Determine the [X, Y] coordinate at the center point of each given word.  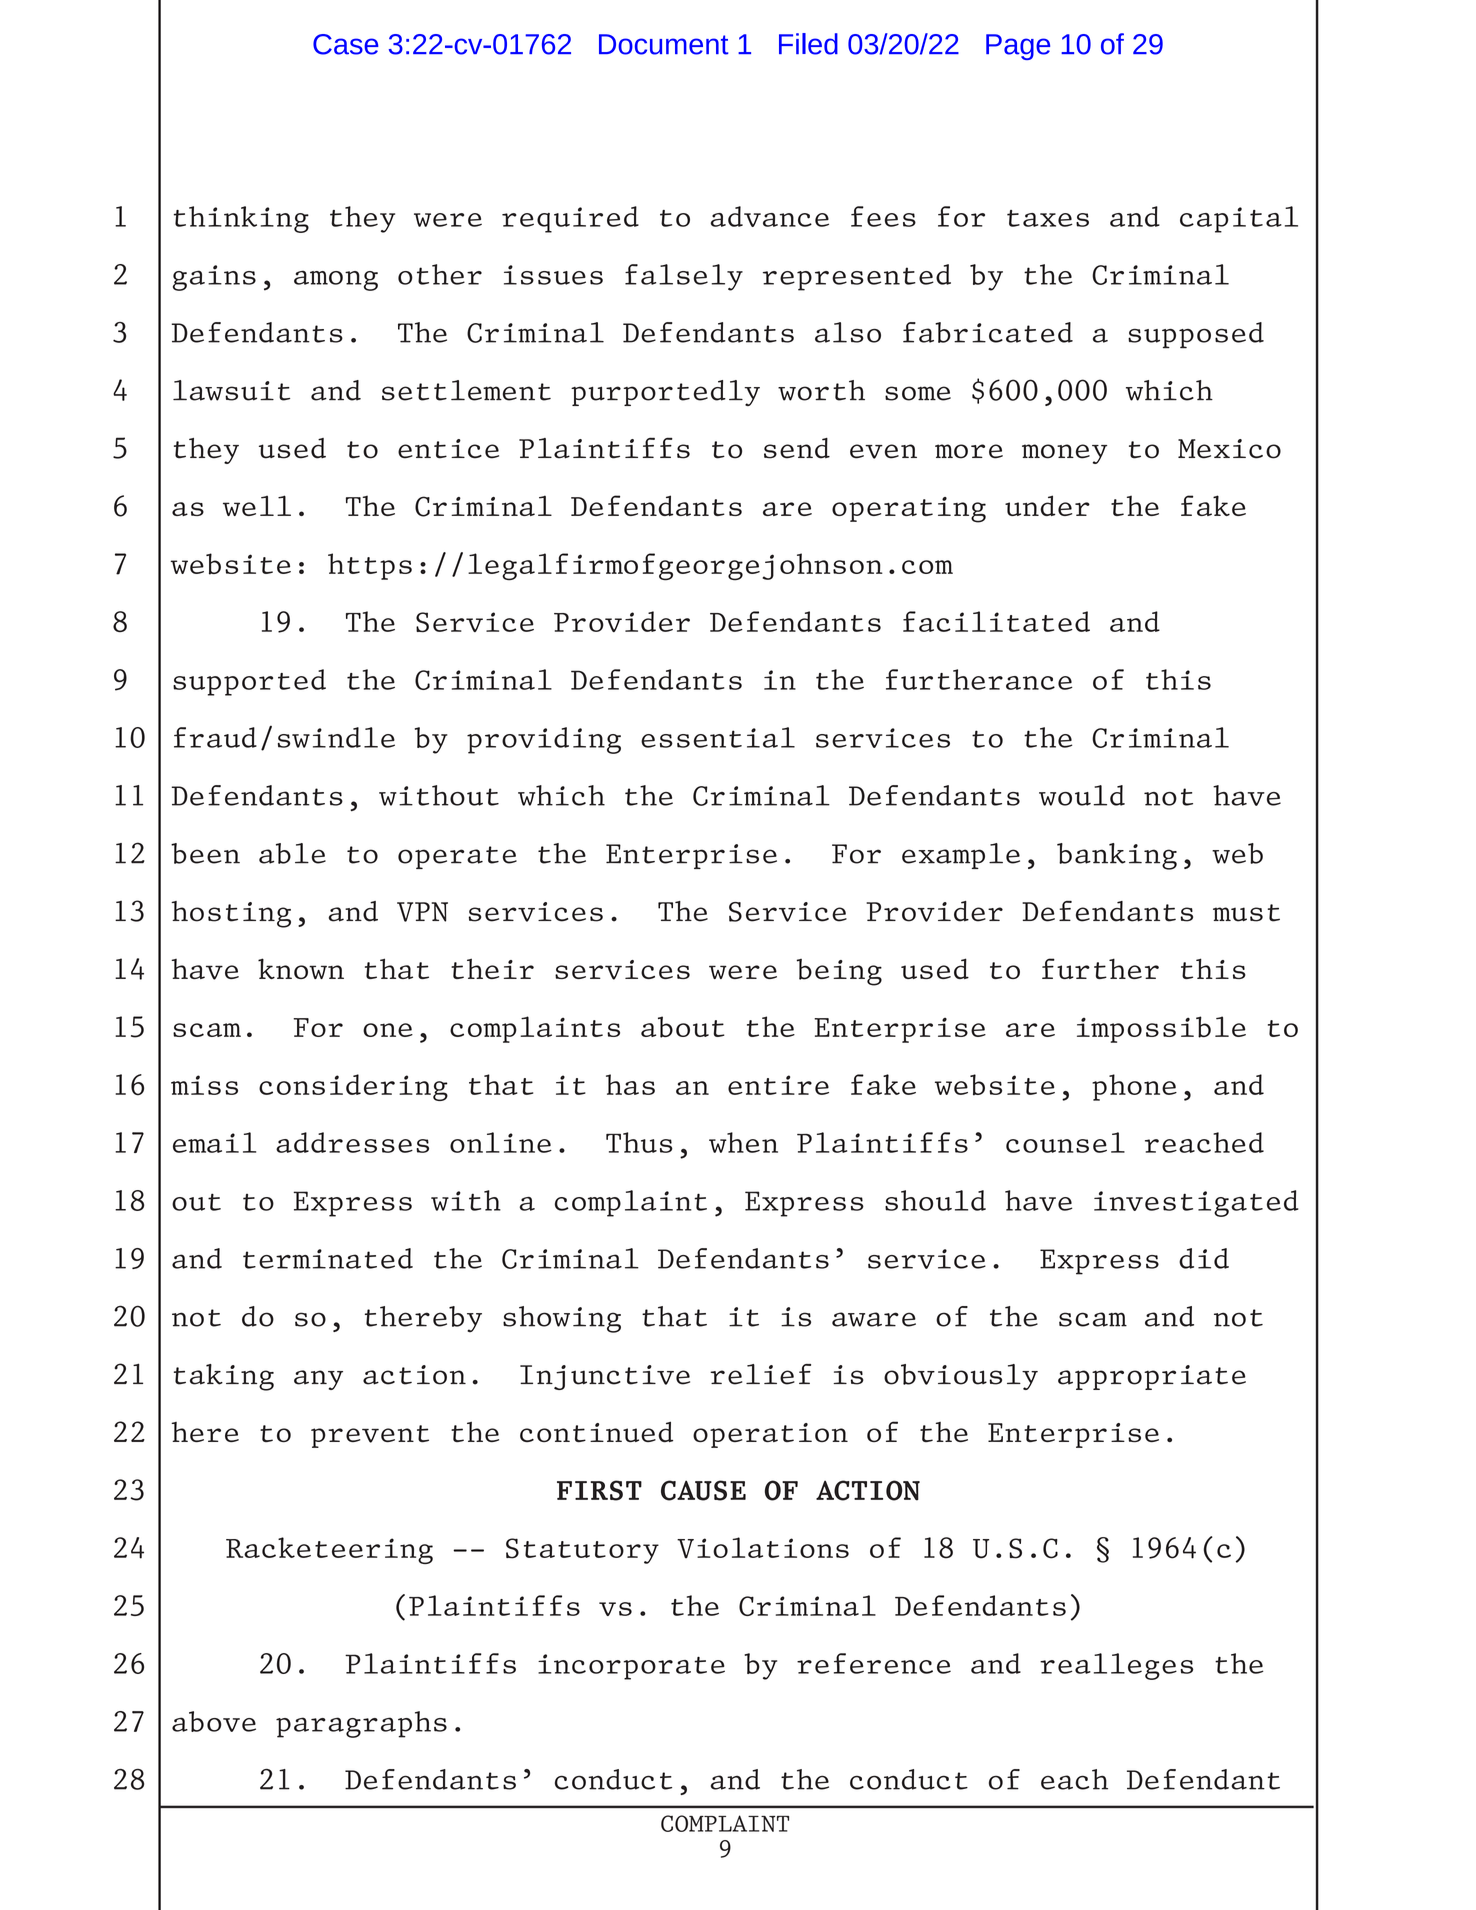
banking [1117, 856]
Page [1018, 47]
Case [345, 44]
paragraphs [361, 1724]
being [839, 972]
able [292, 853]
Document [664, 44]
